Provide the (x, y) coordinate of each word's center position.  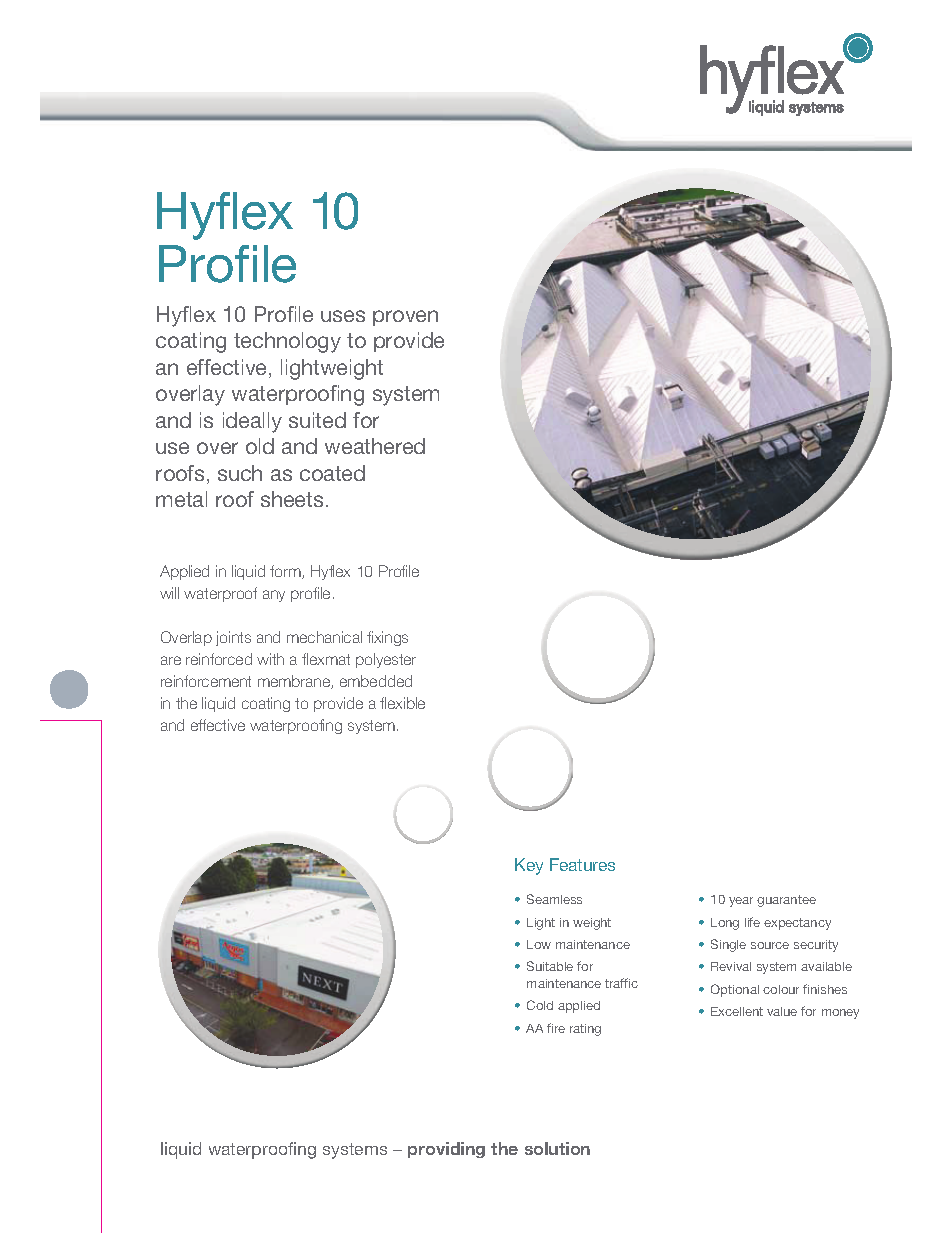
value (782, 1011)
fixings (387, 638)
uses (343, 316)
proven (405, 318)
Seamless (554, 899)
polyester (386, 660)
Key (529, 866)
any (274, 596)
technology (287, 342)
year (741, 902)
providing (446, 1150)
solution (557, 1148)
